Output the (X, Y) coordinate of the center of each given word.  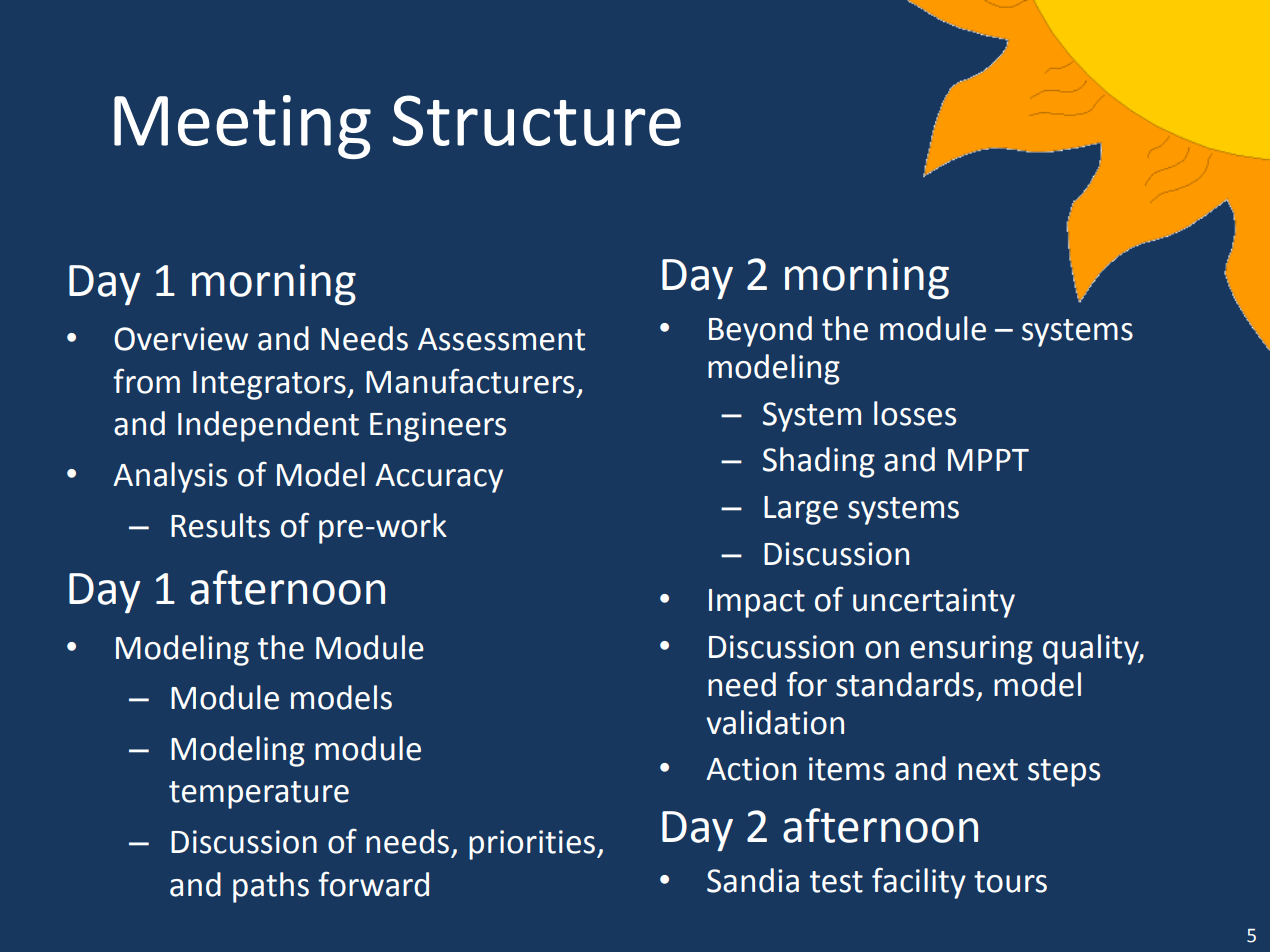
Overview (181, 339)
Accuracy (439, 478)
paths (271, 887)
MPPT (988, 460)
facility (919, 883)
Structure (537, 120)
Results (220, 525)
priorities (532, 845)
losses (915, 413)
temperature (259, 795)
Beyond (760, 331)
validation (775, 722)
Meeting (242, 127)
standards (905, 684)
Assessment (501, 339)
